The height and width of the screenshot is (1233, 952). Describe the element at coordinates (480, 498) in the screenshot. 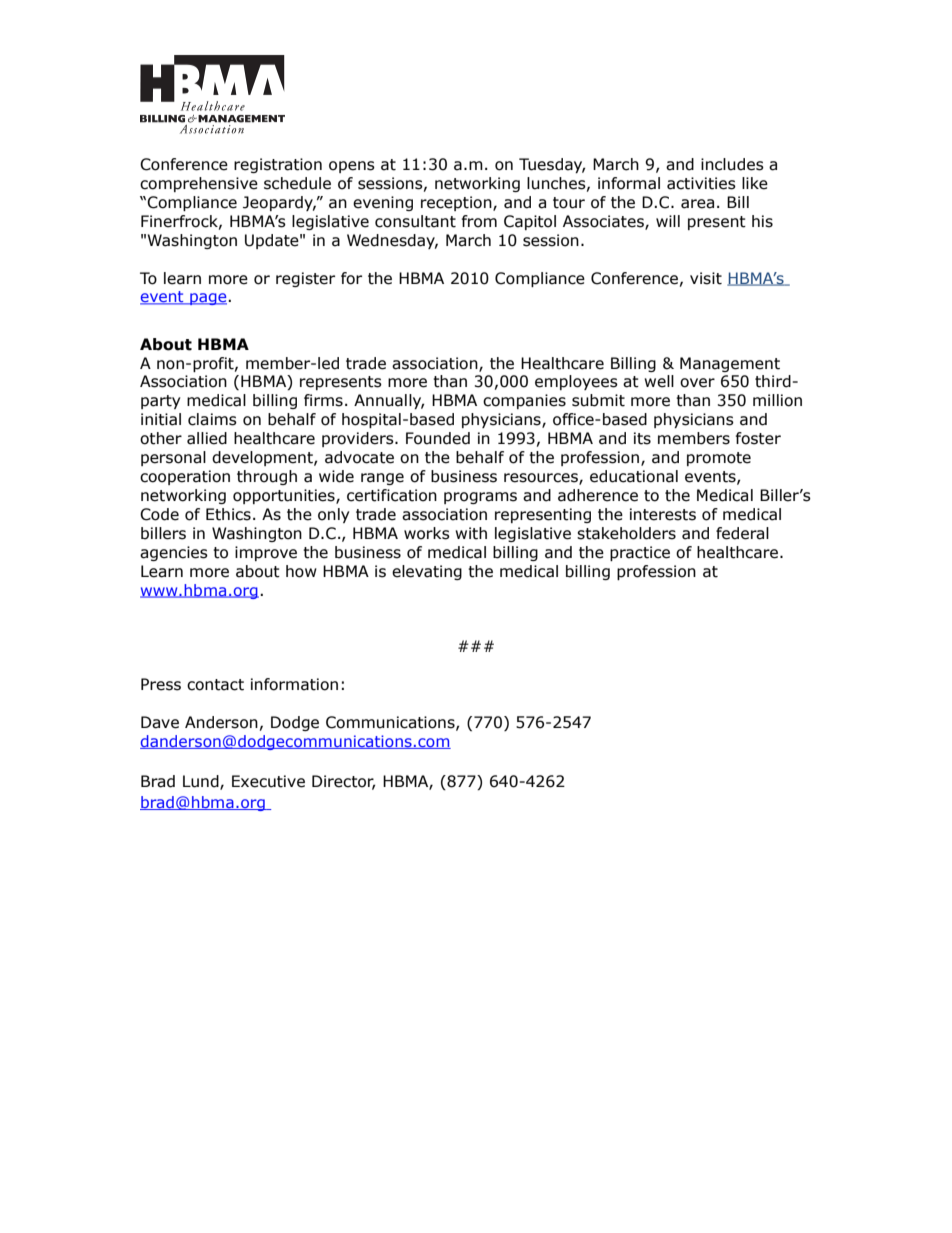

I see `programs` at that location.
